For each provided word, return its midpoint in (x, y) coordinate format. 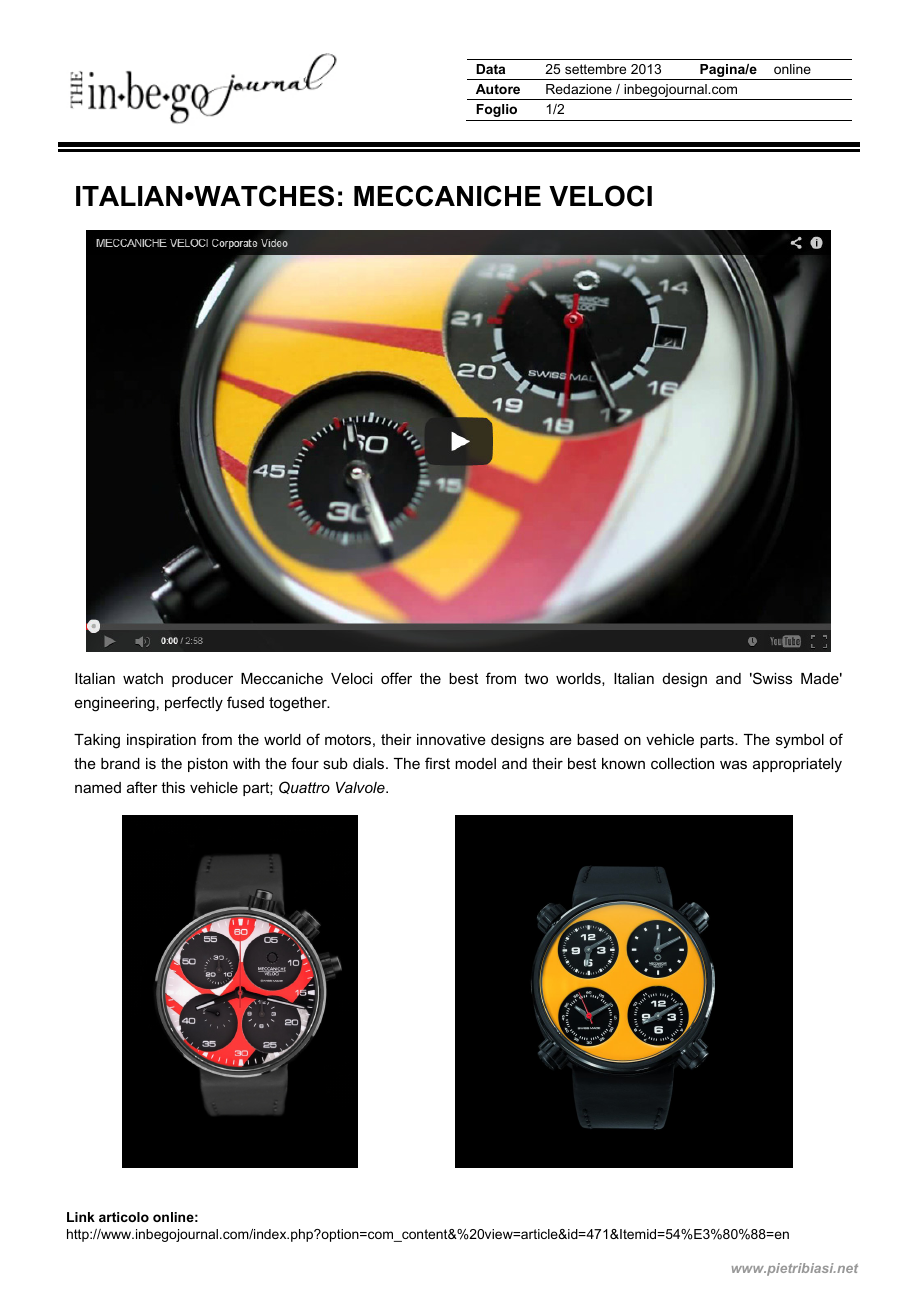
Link (81, 1217)
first (437, 763)
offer (396, 678)
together (299, 704)
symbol (800, 741)
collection (682, 763)
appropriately (797, 765)
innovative (451, 739)
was (733, 764)
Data (490, 69)
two (536, 678)
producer (202, 680)
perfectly (194, 704)
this (173, 787)
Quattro (304, 787)
